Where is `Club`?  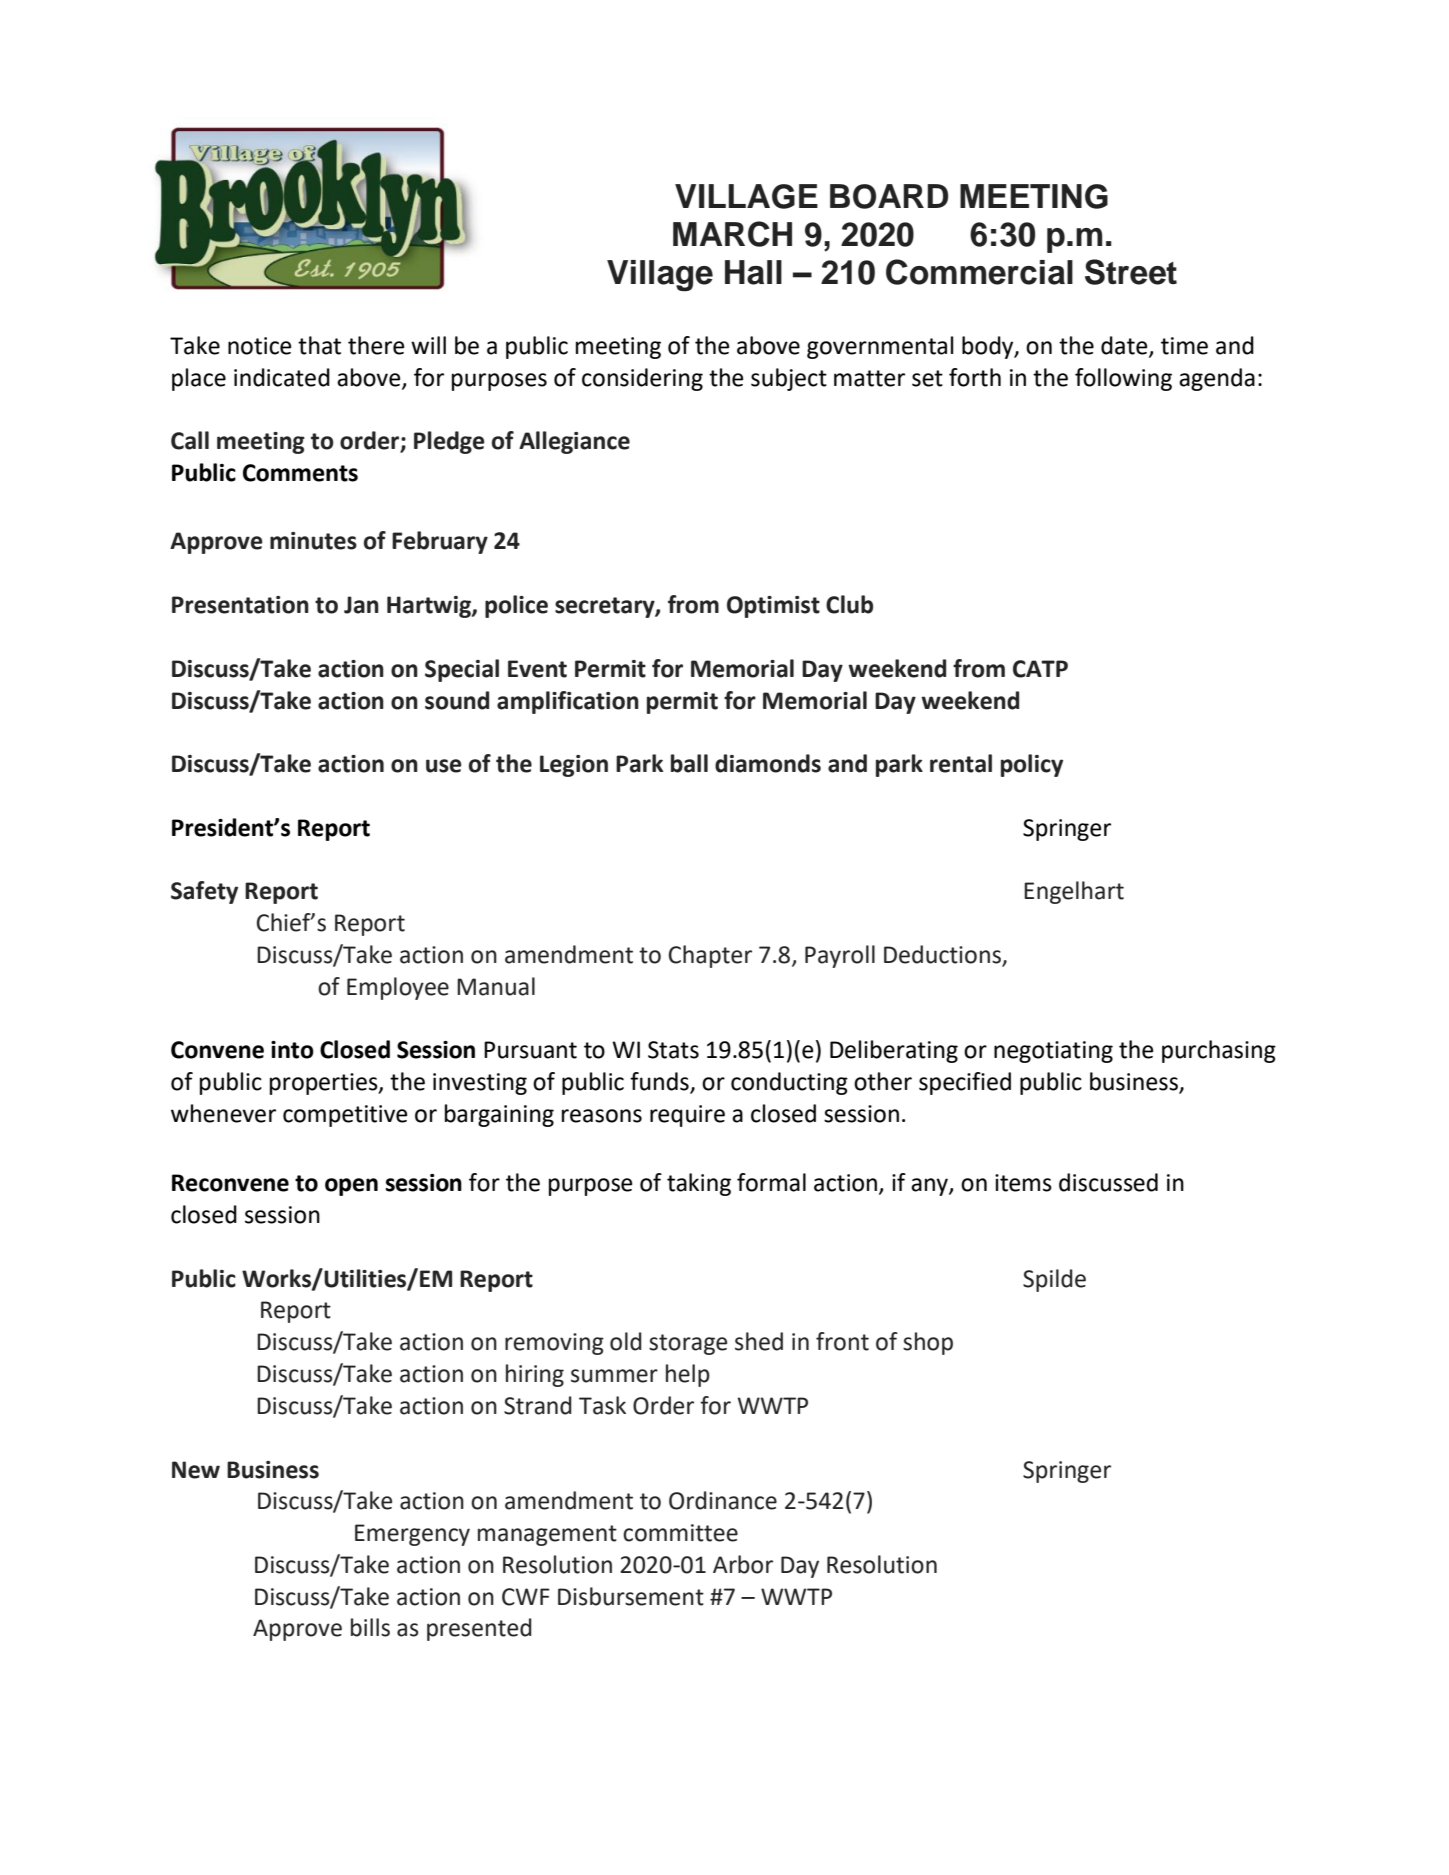 Club is located at coordinates (849, 604).
